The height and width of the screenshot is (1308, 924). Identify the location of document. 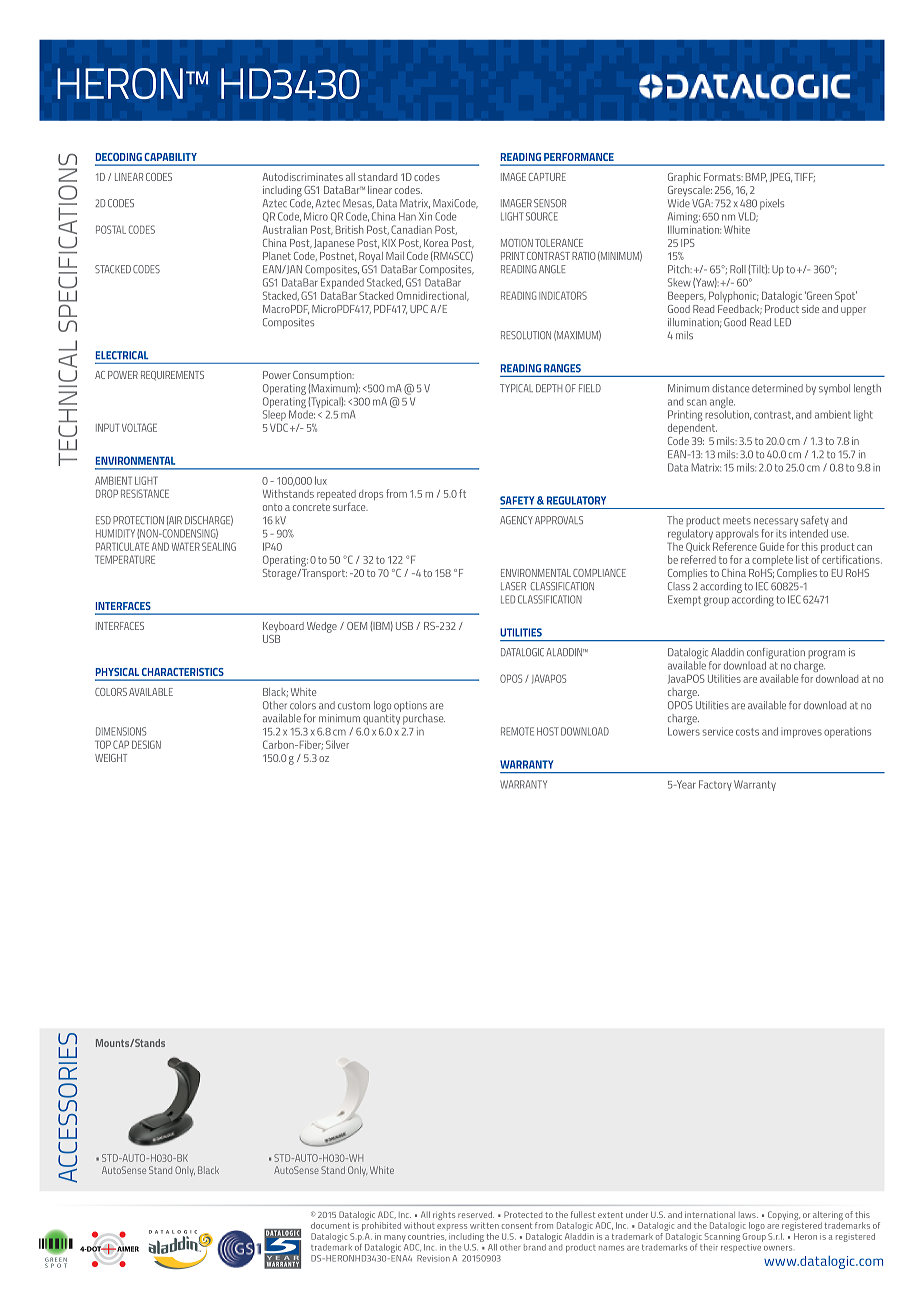
(330, 1225).
